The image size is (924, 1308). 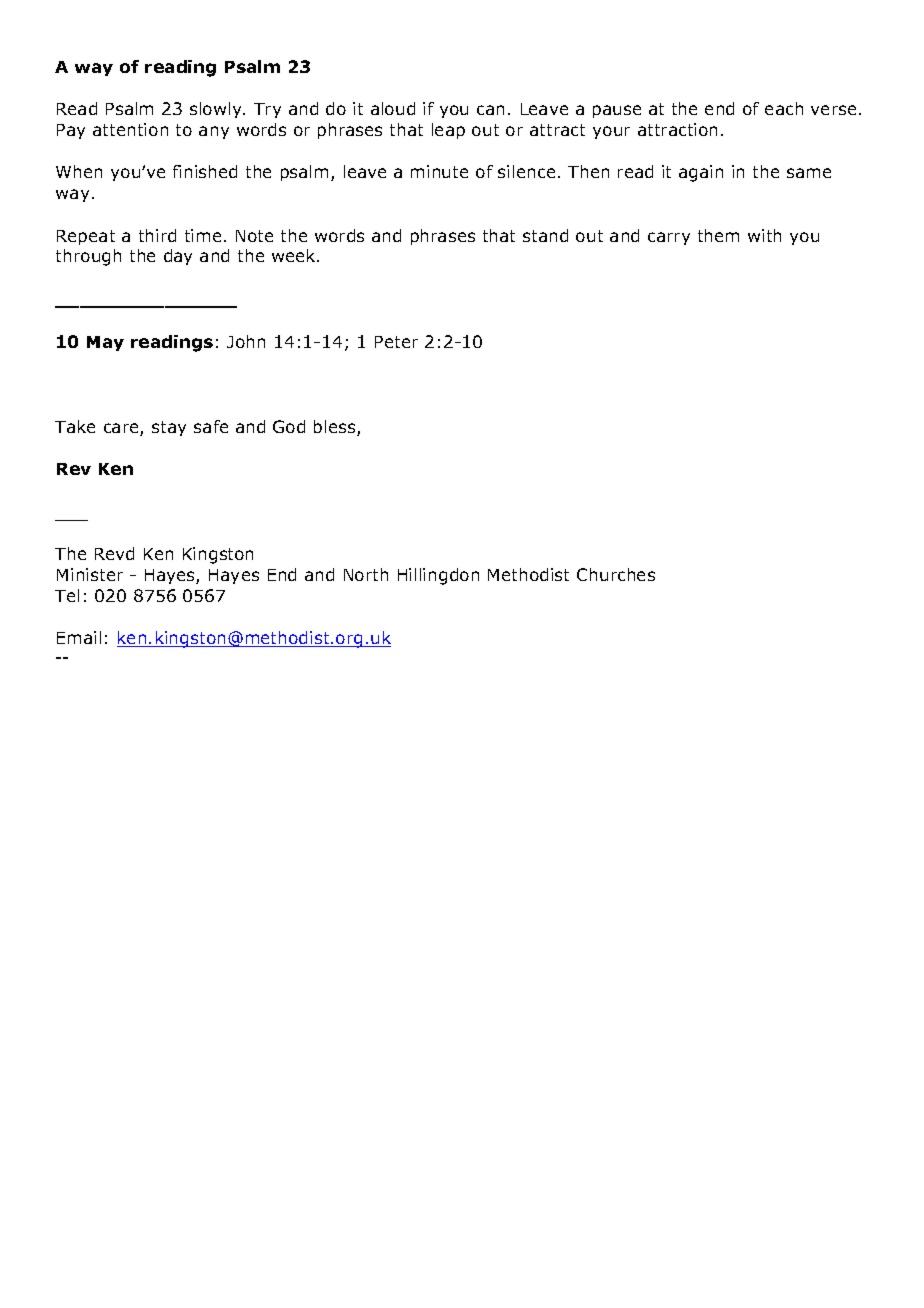 What do you see at coordinates (79, 637) in the page?
I see `Email` at bounding box center [79, 637].
